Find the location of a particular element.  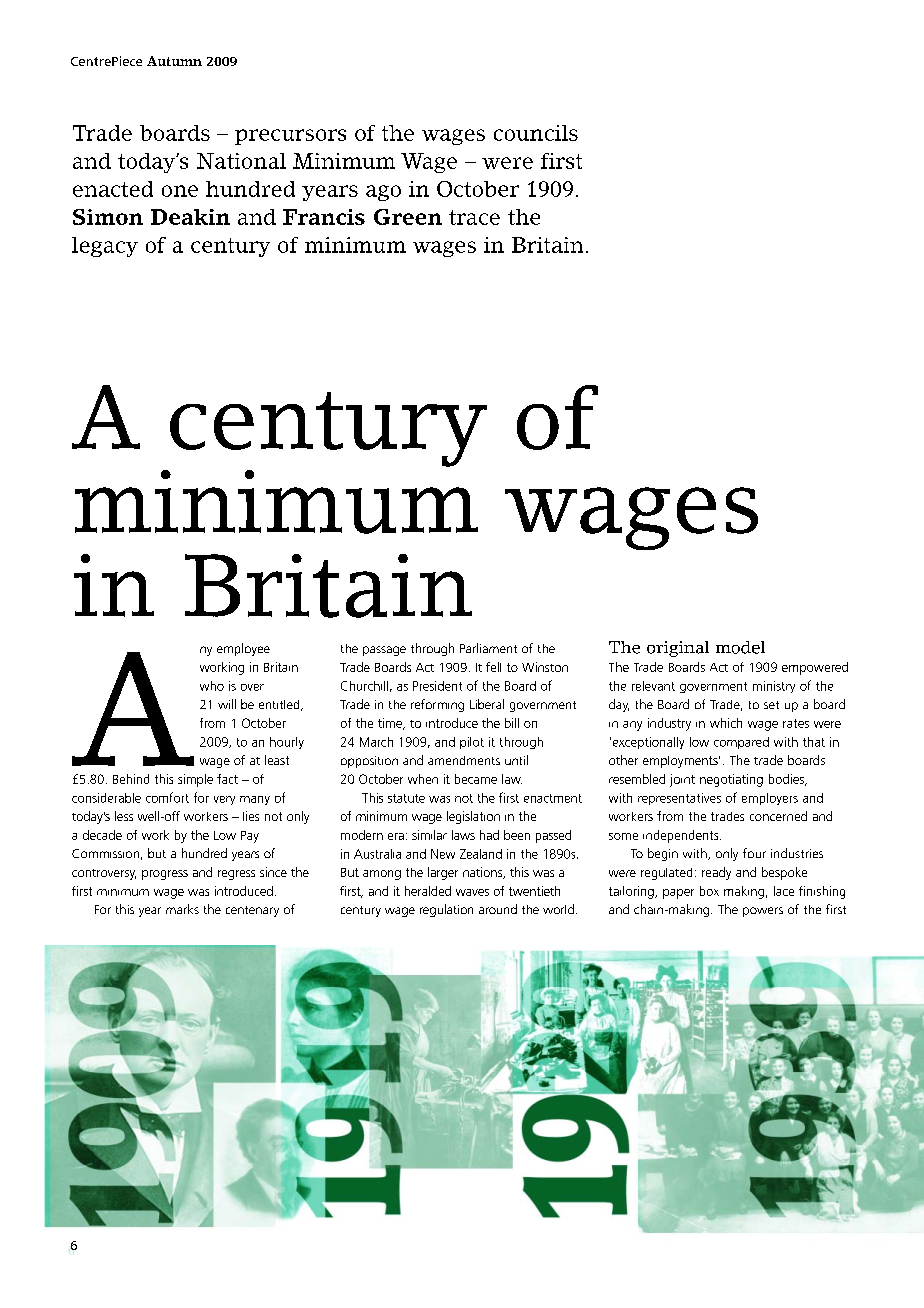

legacy is located at coordinates (105, 247).
